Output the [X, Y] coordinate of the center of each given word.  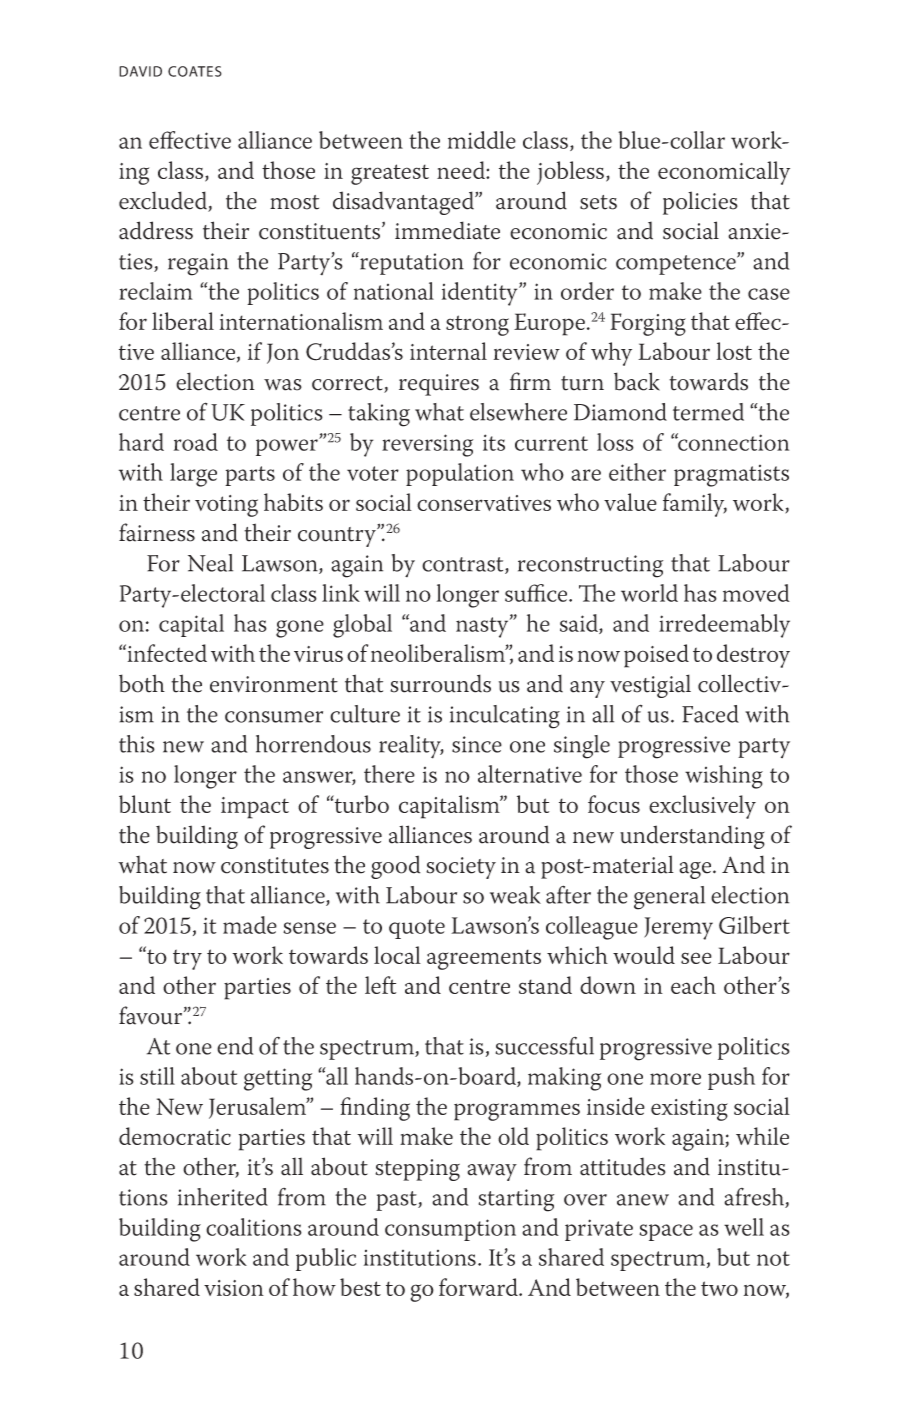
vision [234, 1288]
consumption [450, 1230]
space [666, 1232]
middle [482, 140]
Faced [710, 714]
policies [700, 203]
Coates [195, 71]
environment [274, 684]
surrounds [440, 683]
